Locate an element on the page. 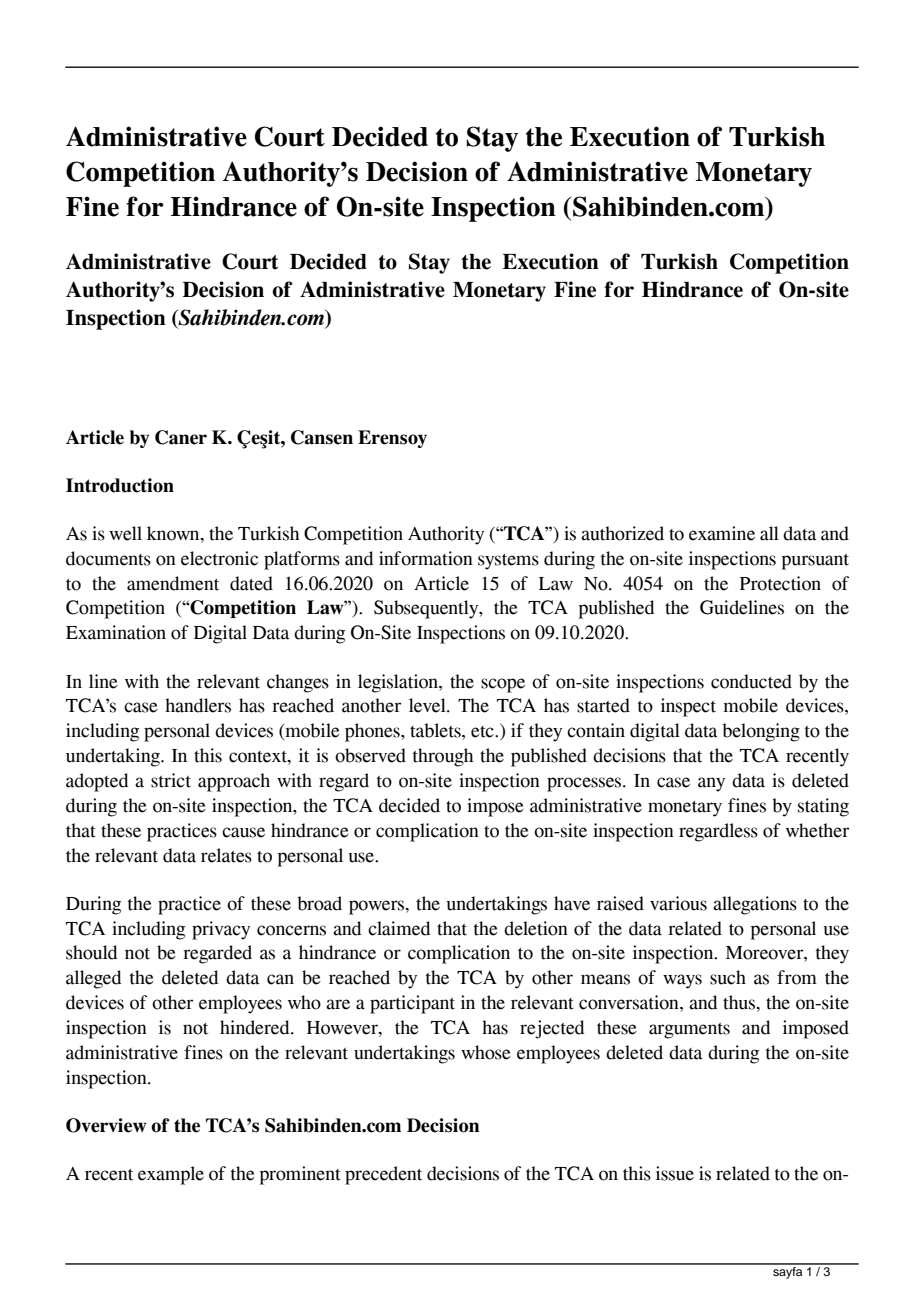  information is located at coordinates (426, 558).
